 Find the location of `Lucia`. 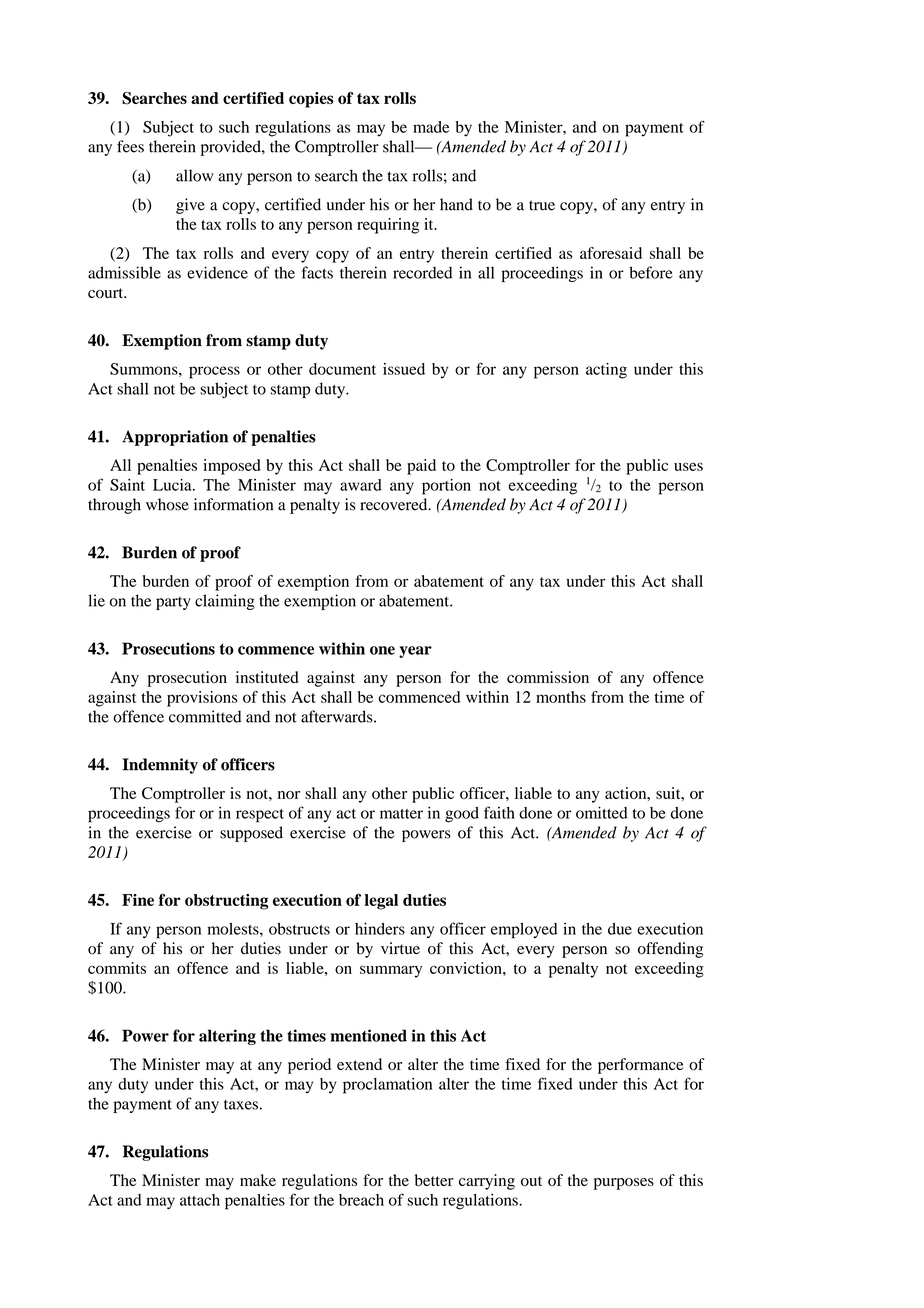

Lucia is located at coordinates (173, 485).
